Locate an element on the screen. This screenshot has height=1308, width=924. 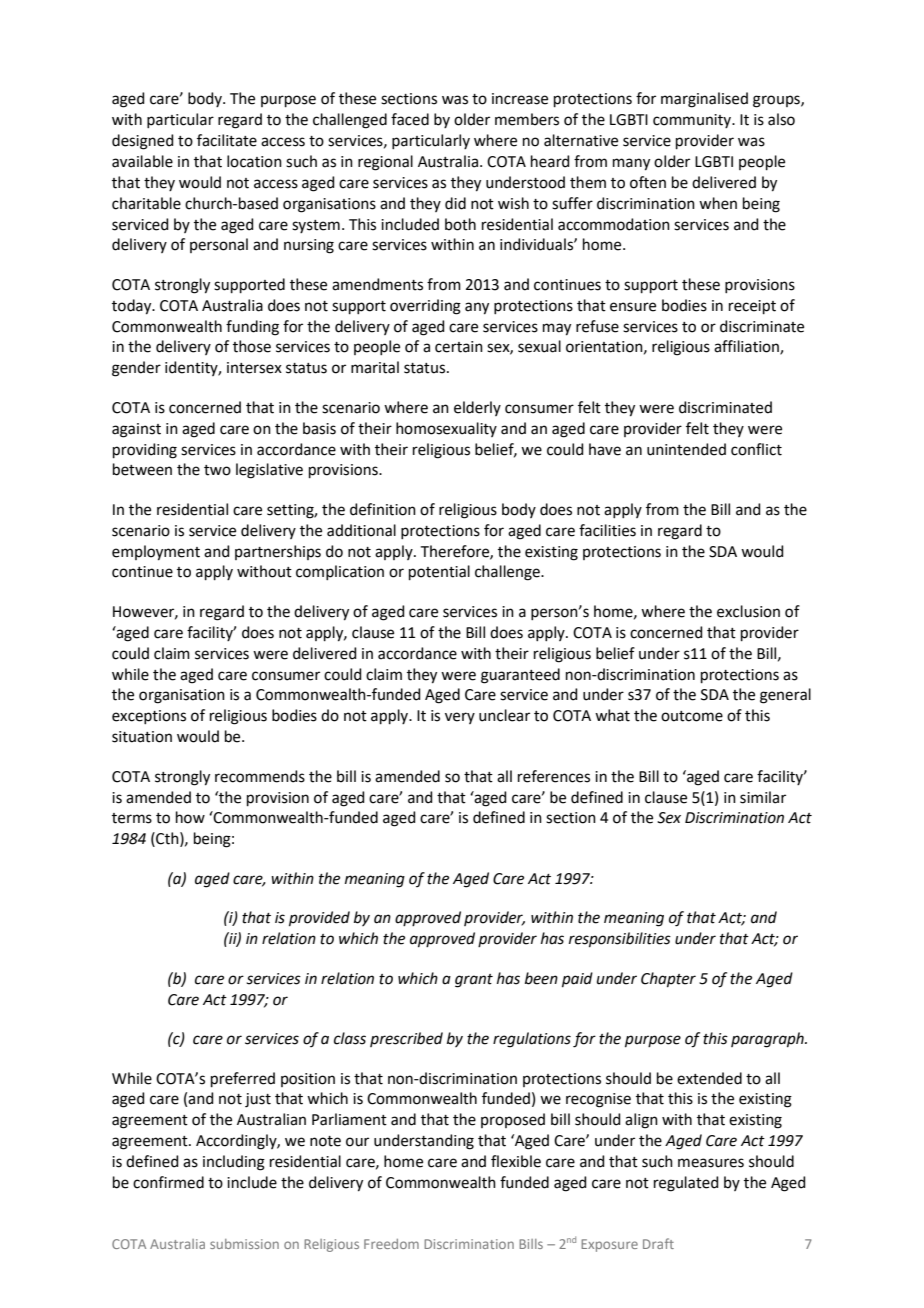
facilitate is located at coordinates (227, 140).
